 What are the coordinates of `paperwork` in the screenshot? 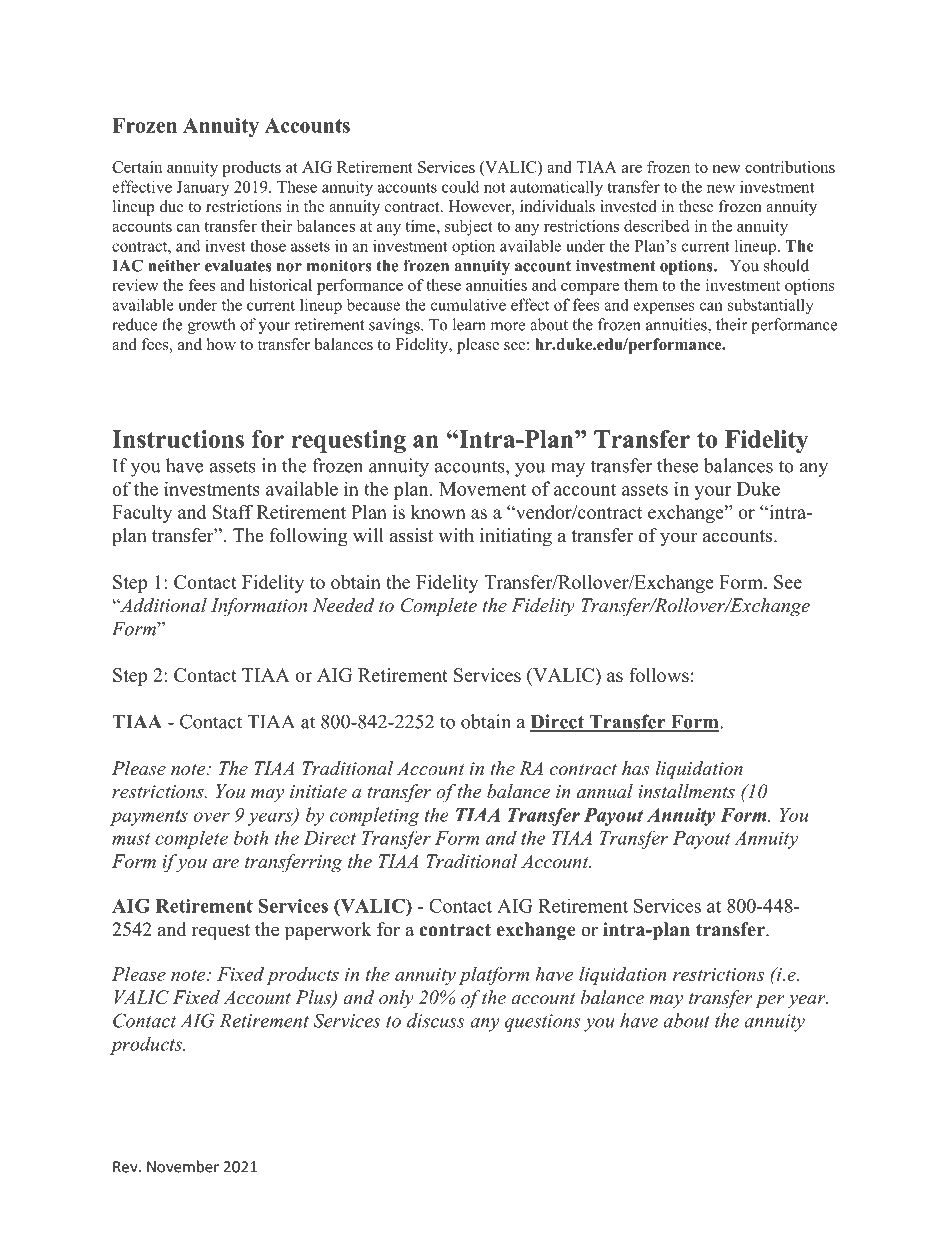 It's located at (328, 931).
